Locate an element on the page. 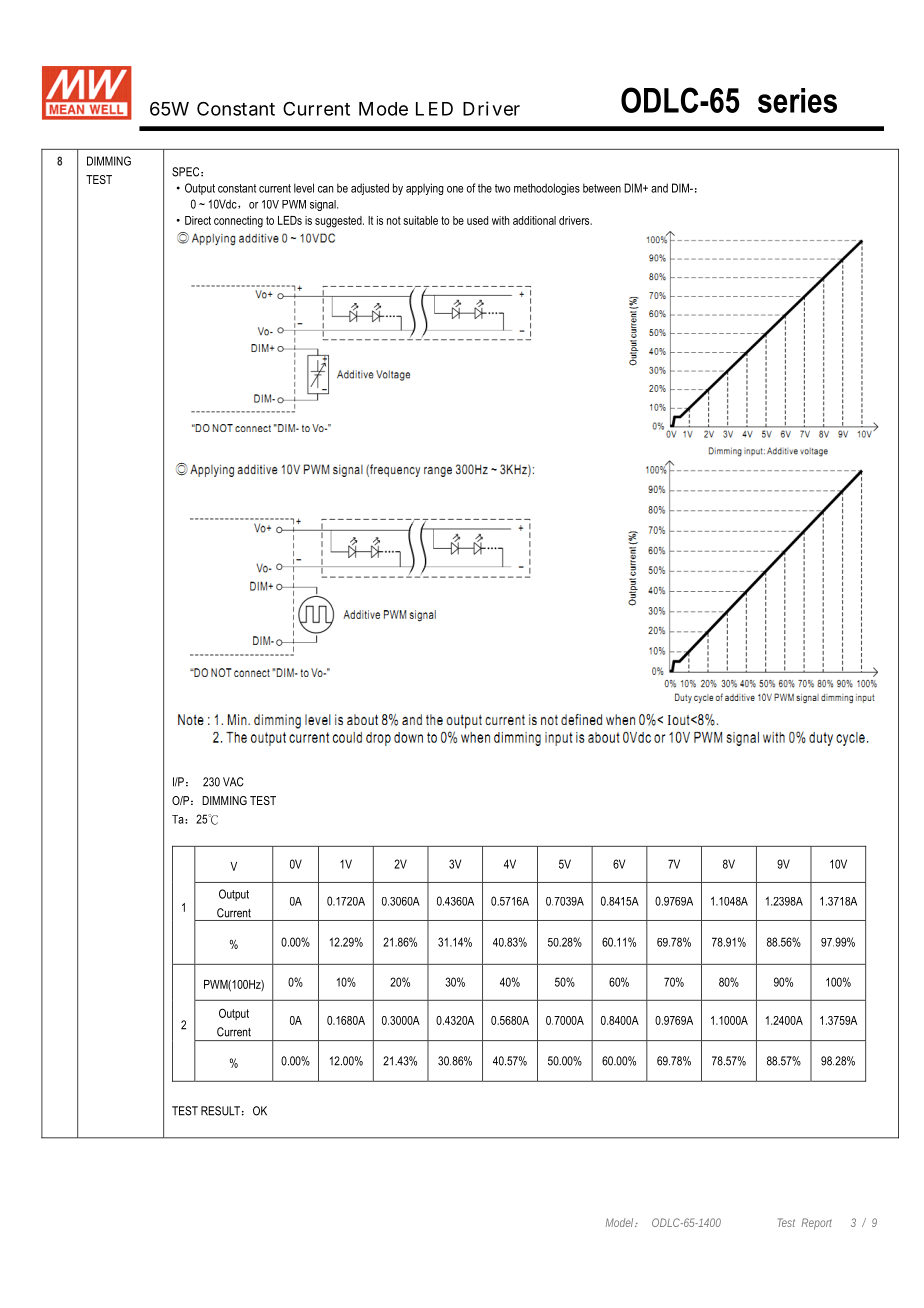  additional is located at coordinates (534, 220).
